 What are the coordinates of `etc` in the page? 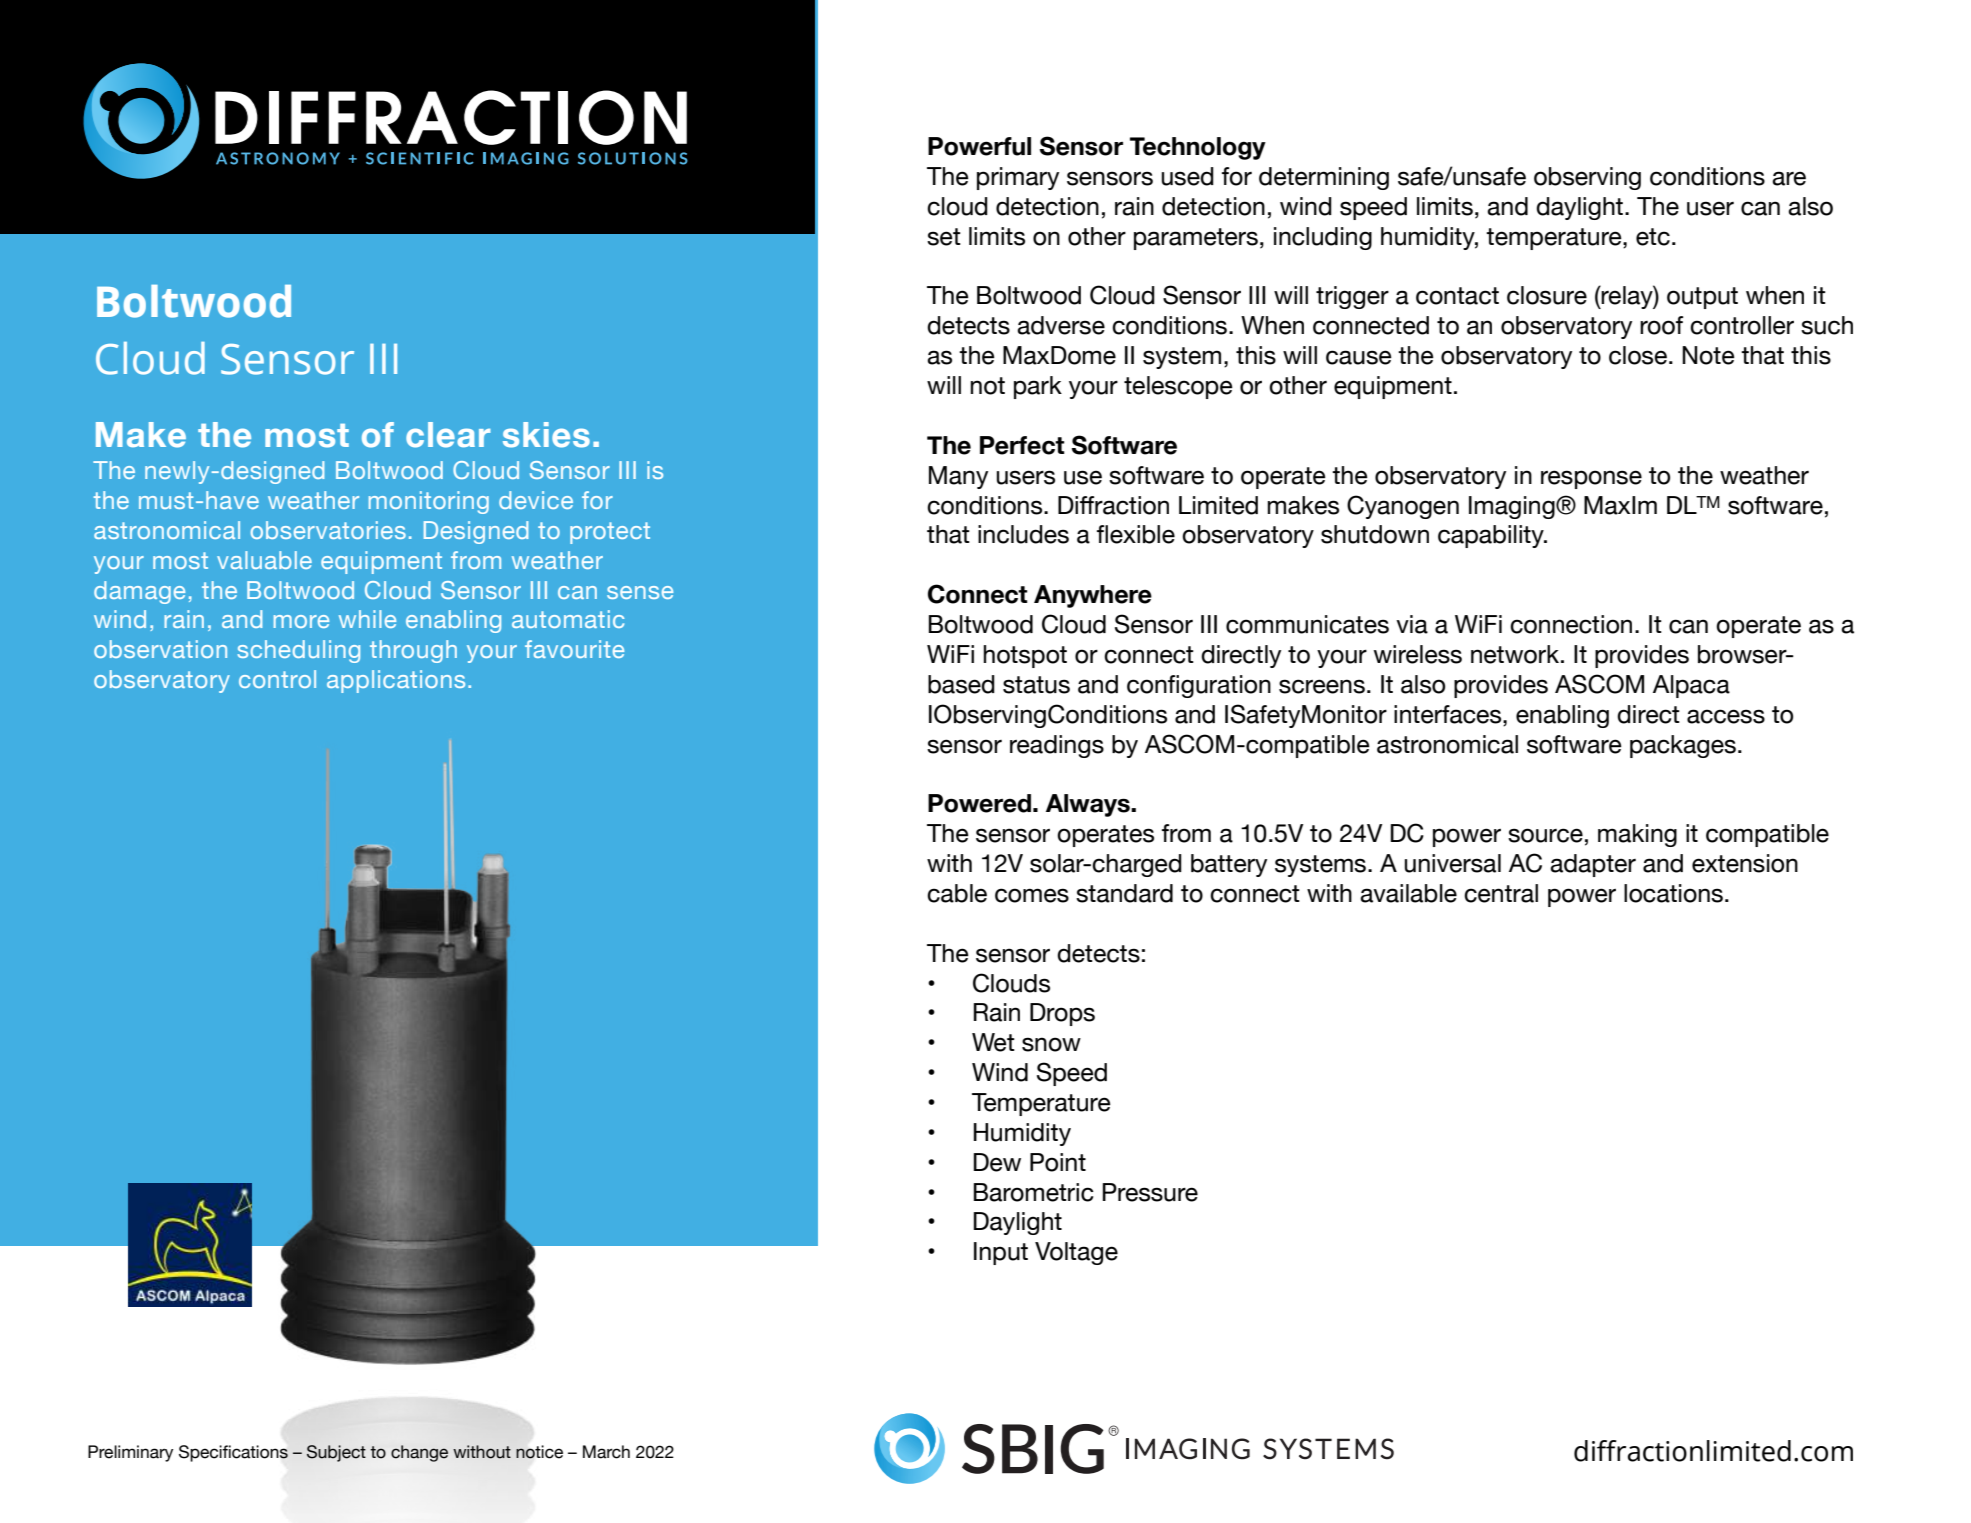 It's located at (1653, 237).
